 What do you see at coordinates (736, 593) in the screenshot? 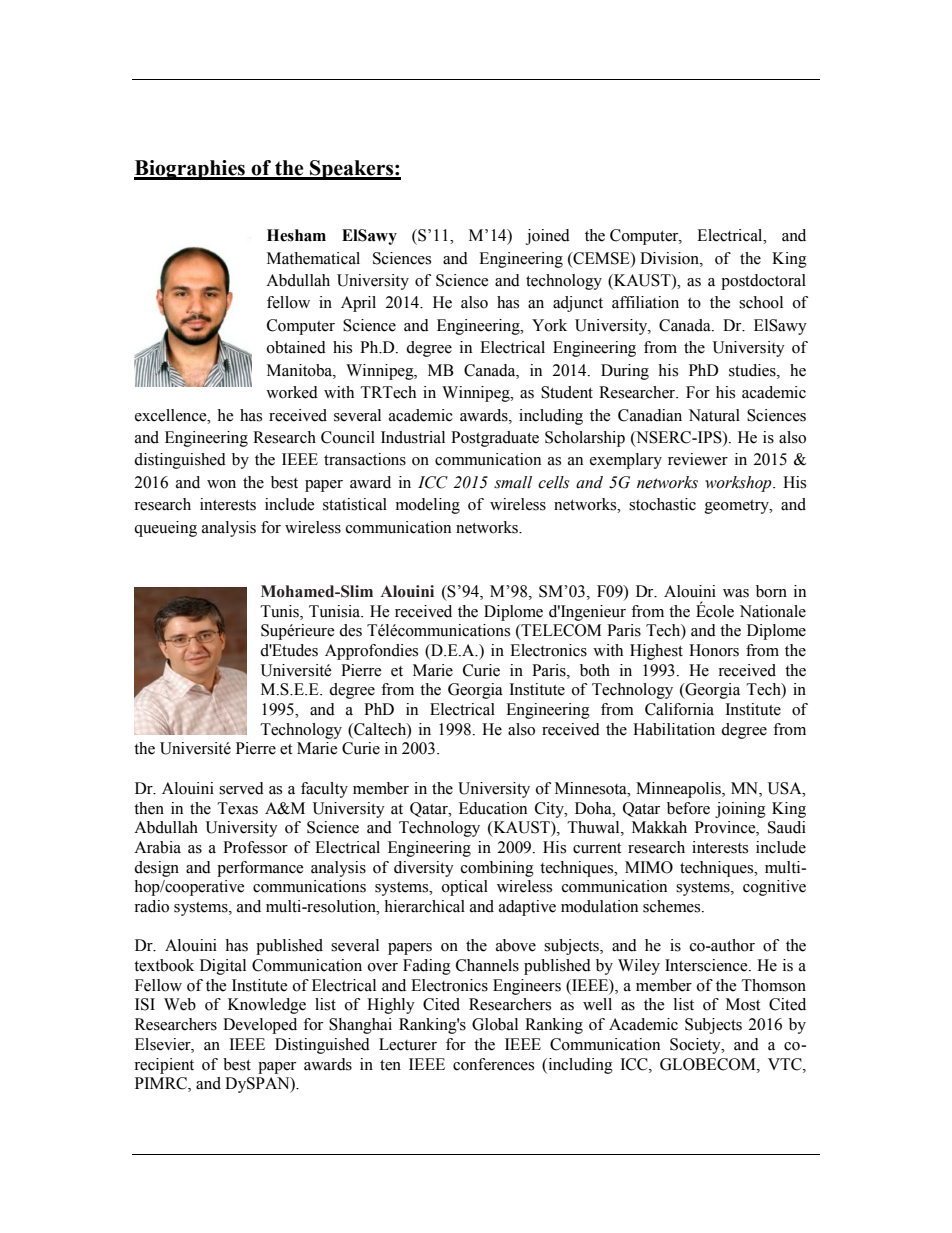
I see `was` at bounding box center [736, 593].
